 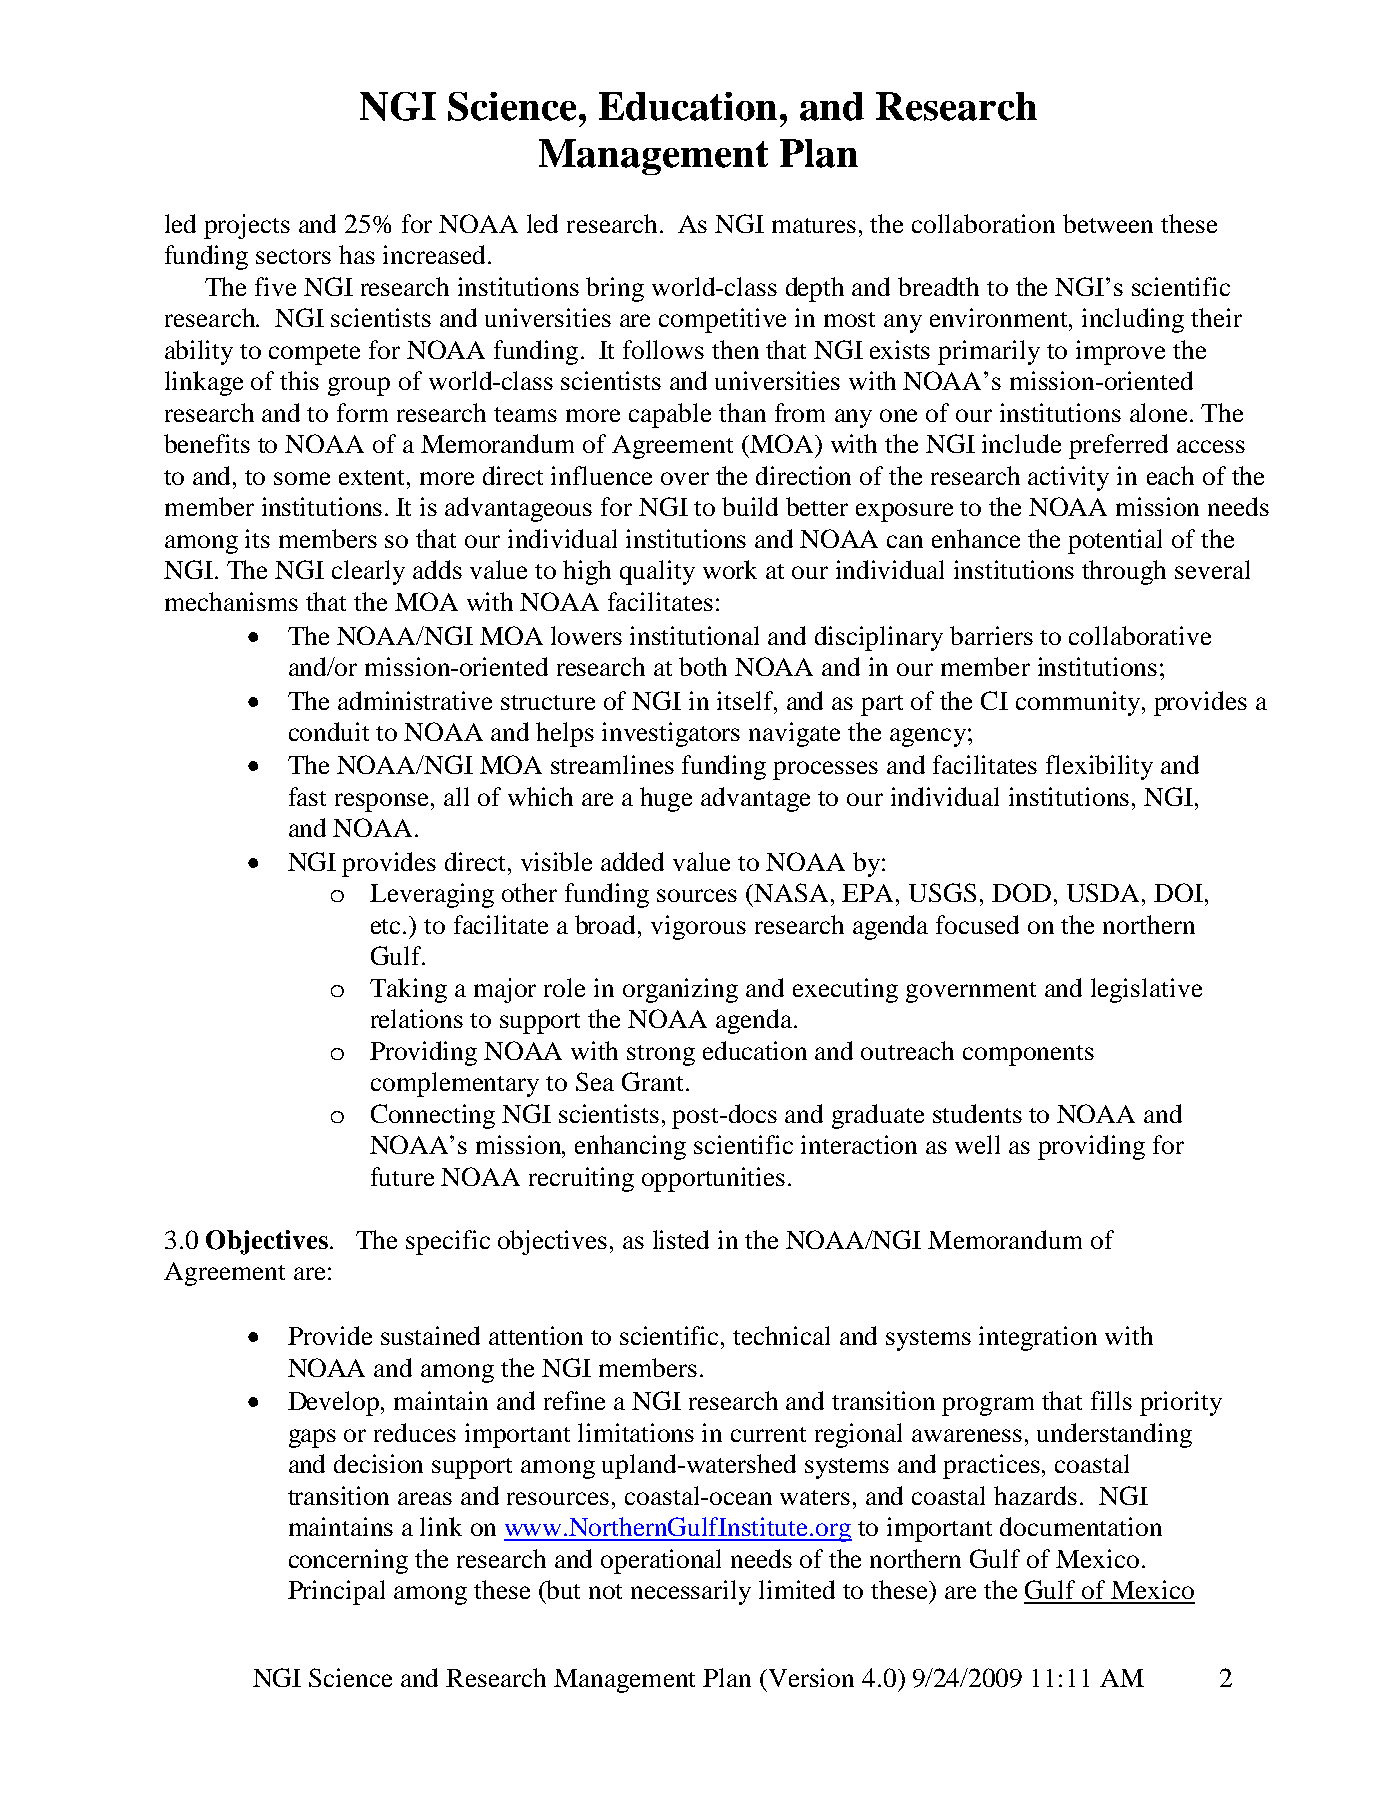 I want to click on legislative, so click(x=1146, y=990).
